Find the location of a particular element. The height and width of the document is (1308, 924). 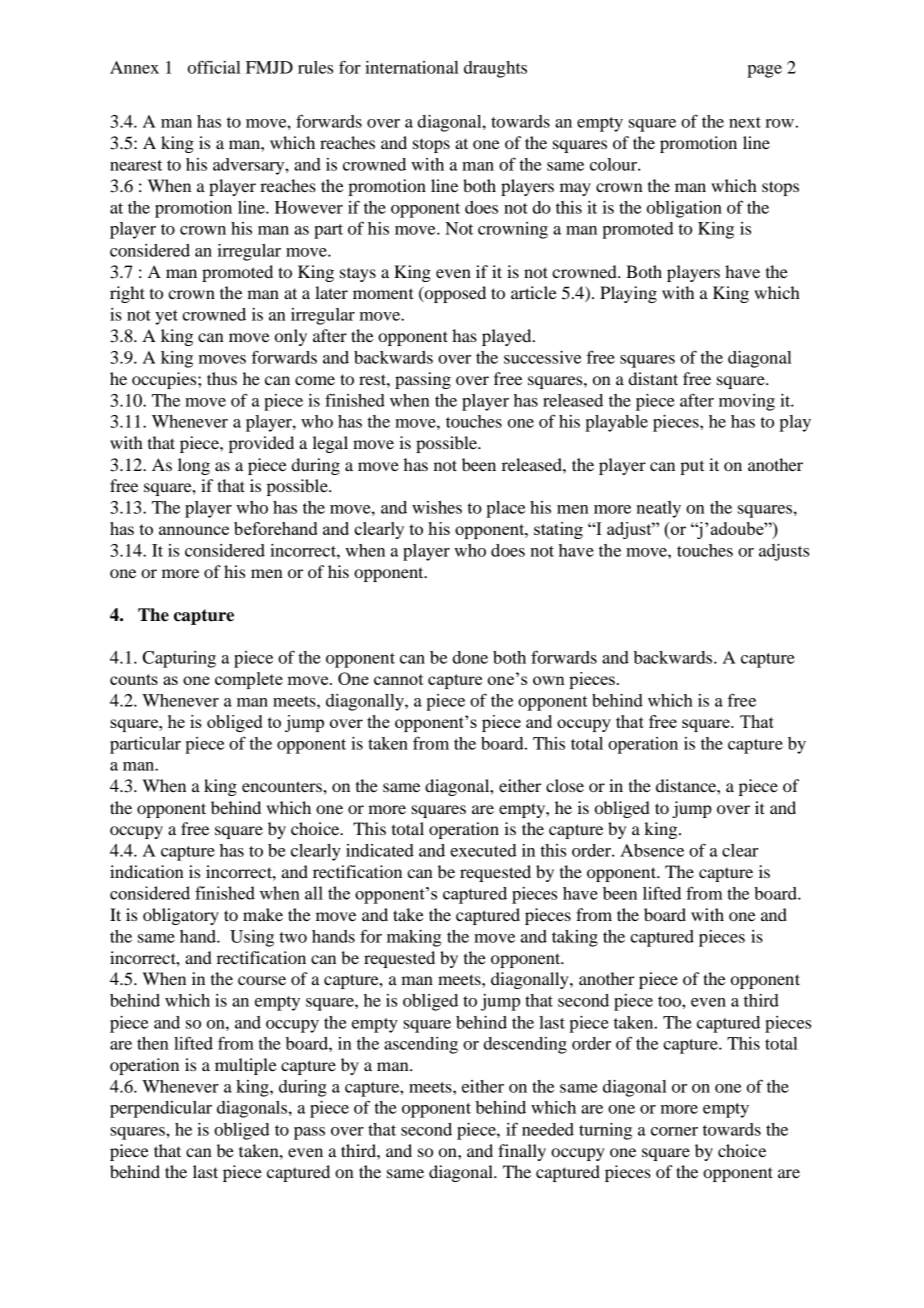

next is located at coordinates (745, 122).
